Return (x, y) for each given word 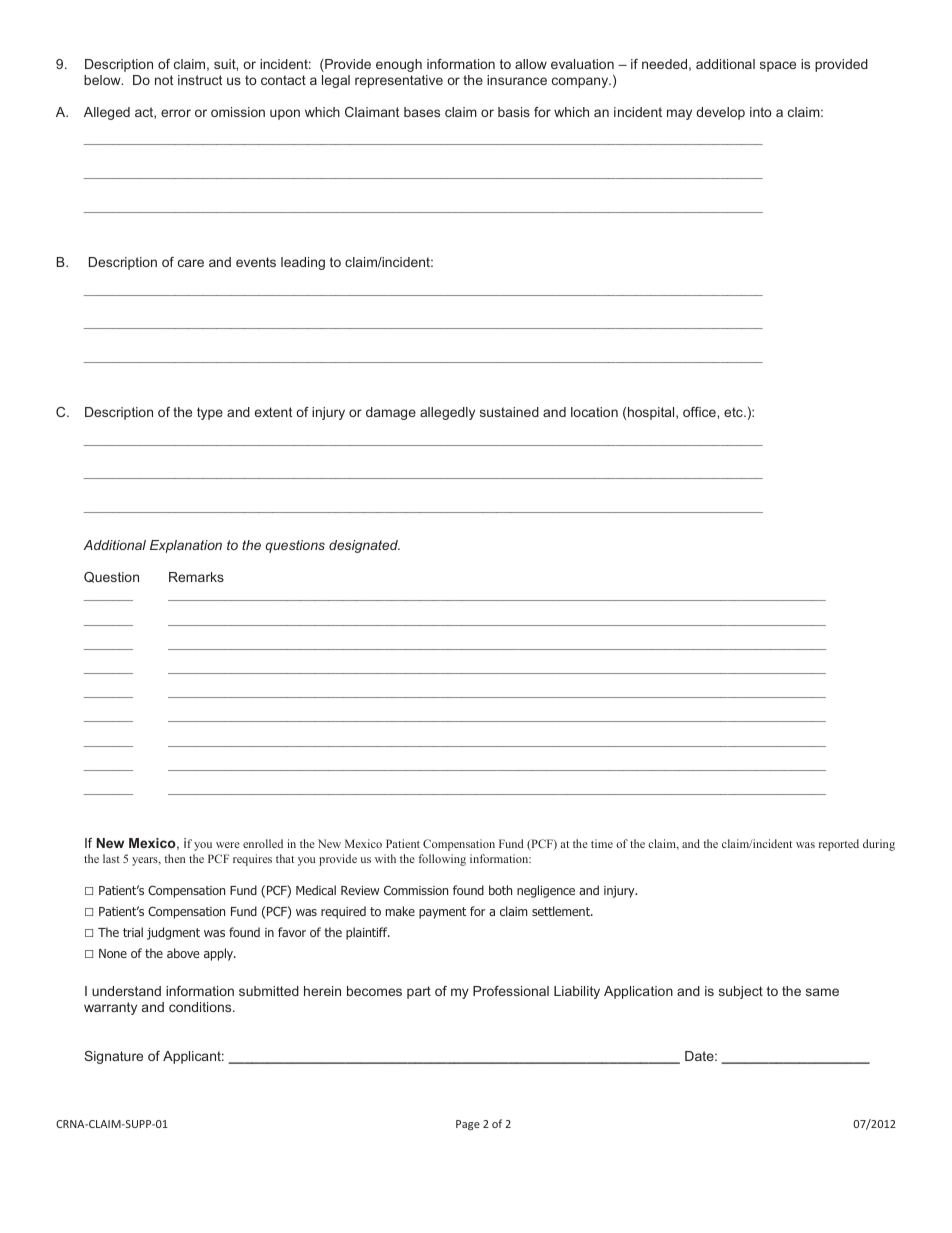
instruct (200, 80)
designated (364, 546)
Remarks (196, 577)
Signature (113, 1057)
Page (468, 1125)
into (761, 112)
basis (514, 112)
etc (734, 412)
